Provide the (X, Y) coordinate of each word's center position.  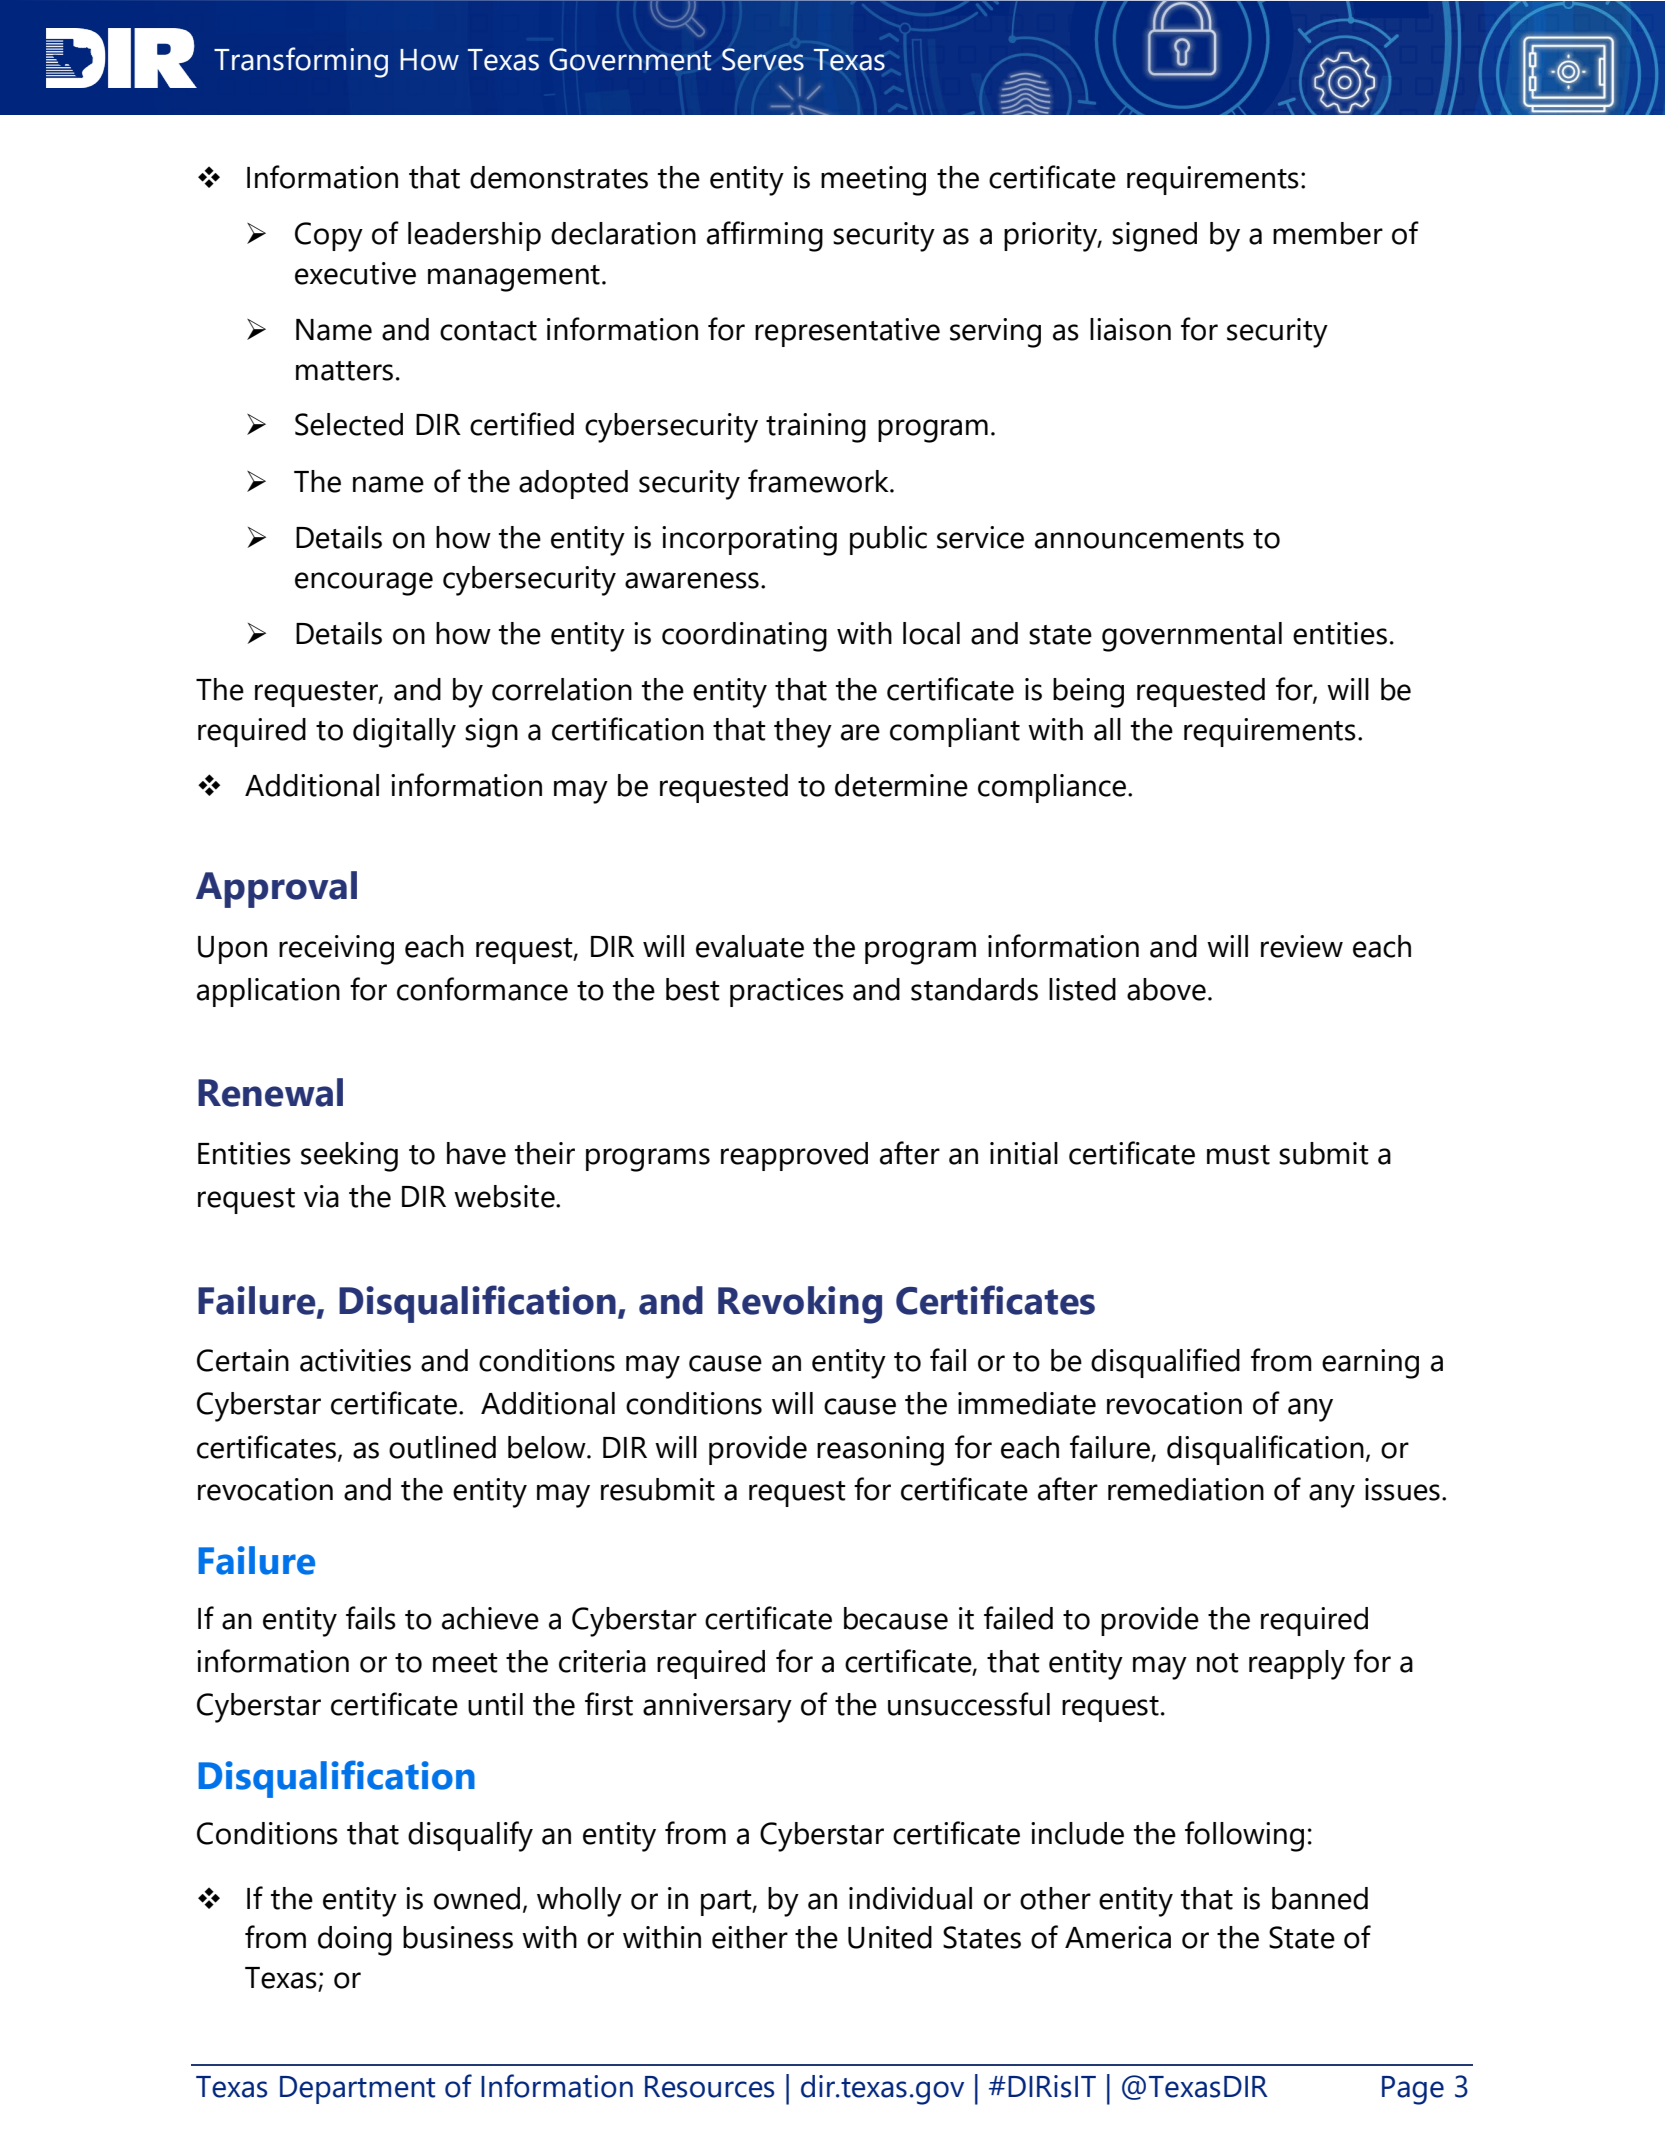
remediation (1186, 1489)
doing (355, 1941)
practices (787, 992)
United (890, 1937)
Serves (763, 59)
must (1238, 1155)
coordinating (744, 637)
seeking (349, 1157)
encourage (364, 584)
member (1328, 233)
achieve (490, 1618)
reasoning (880, 1451)
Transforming (301, 62)
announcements (1139, 539)
